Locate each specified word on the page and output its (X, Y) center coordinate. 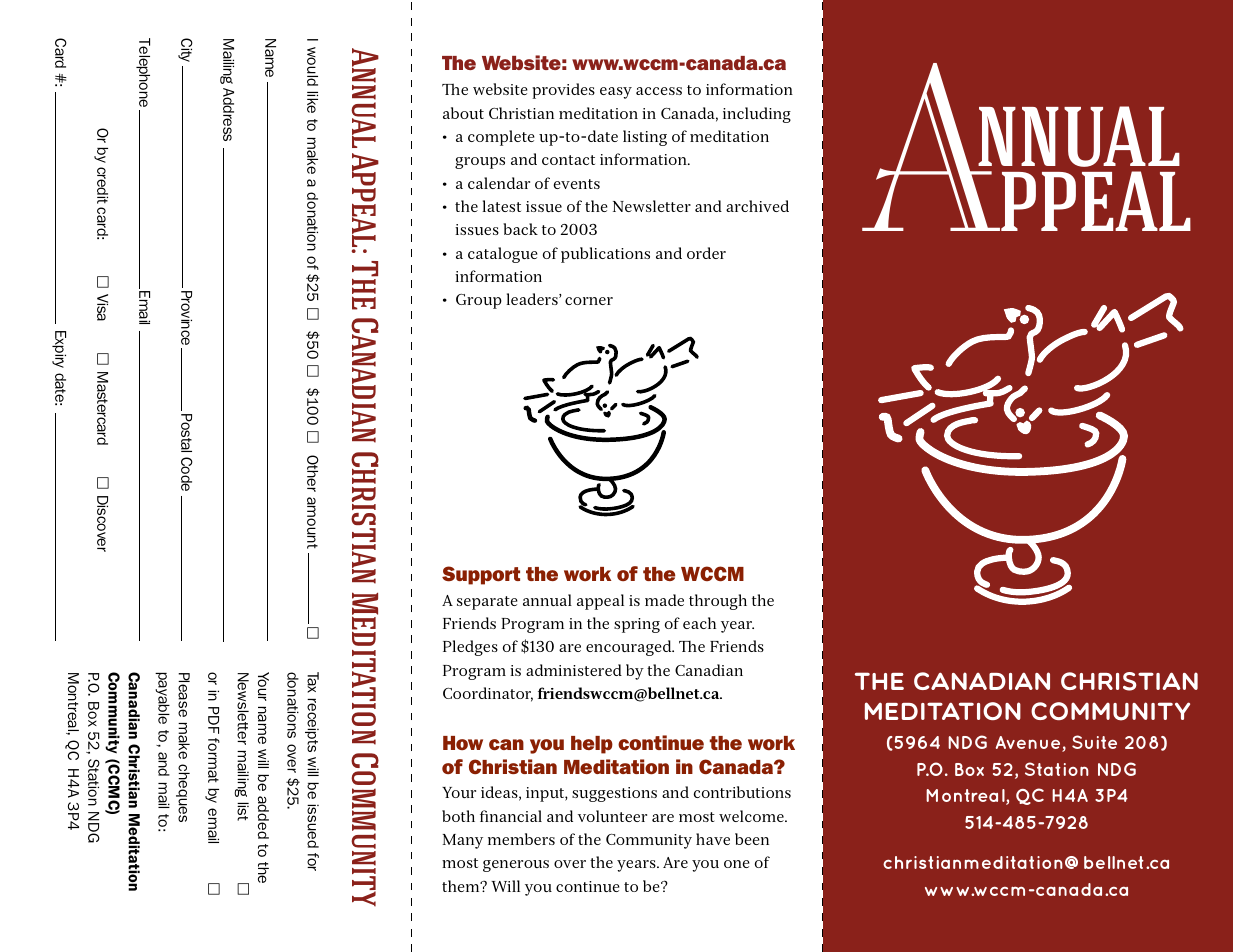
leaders (533, 299)
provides (563, 91)
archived (757, 206)
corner (589, 301)
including (757, 115)
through (718, 602)
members (521, 839)
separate (487, 603)
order (706, 253)
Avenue (1029, 744)
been (752, 839)
